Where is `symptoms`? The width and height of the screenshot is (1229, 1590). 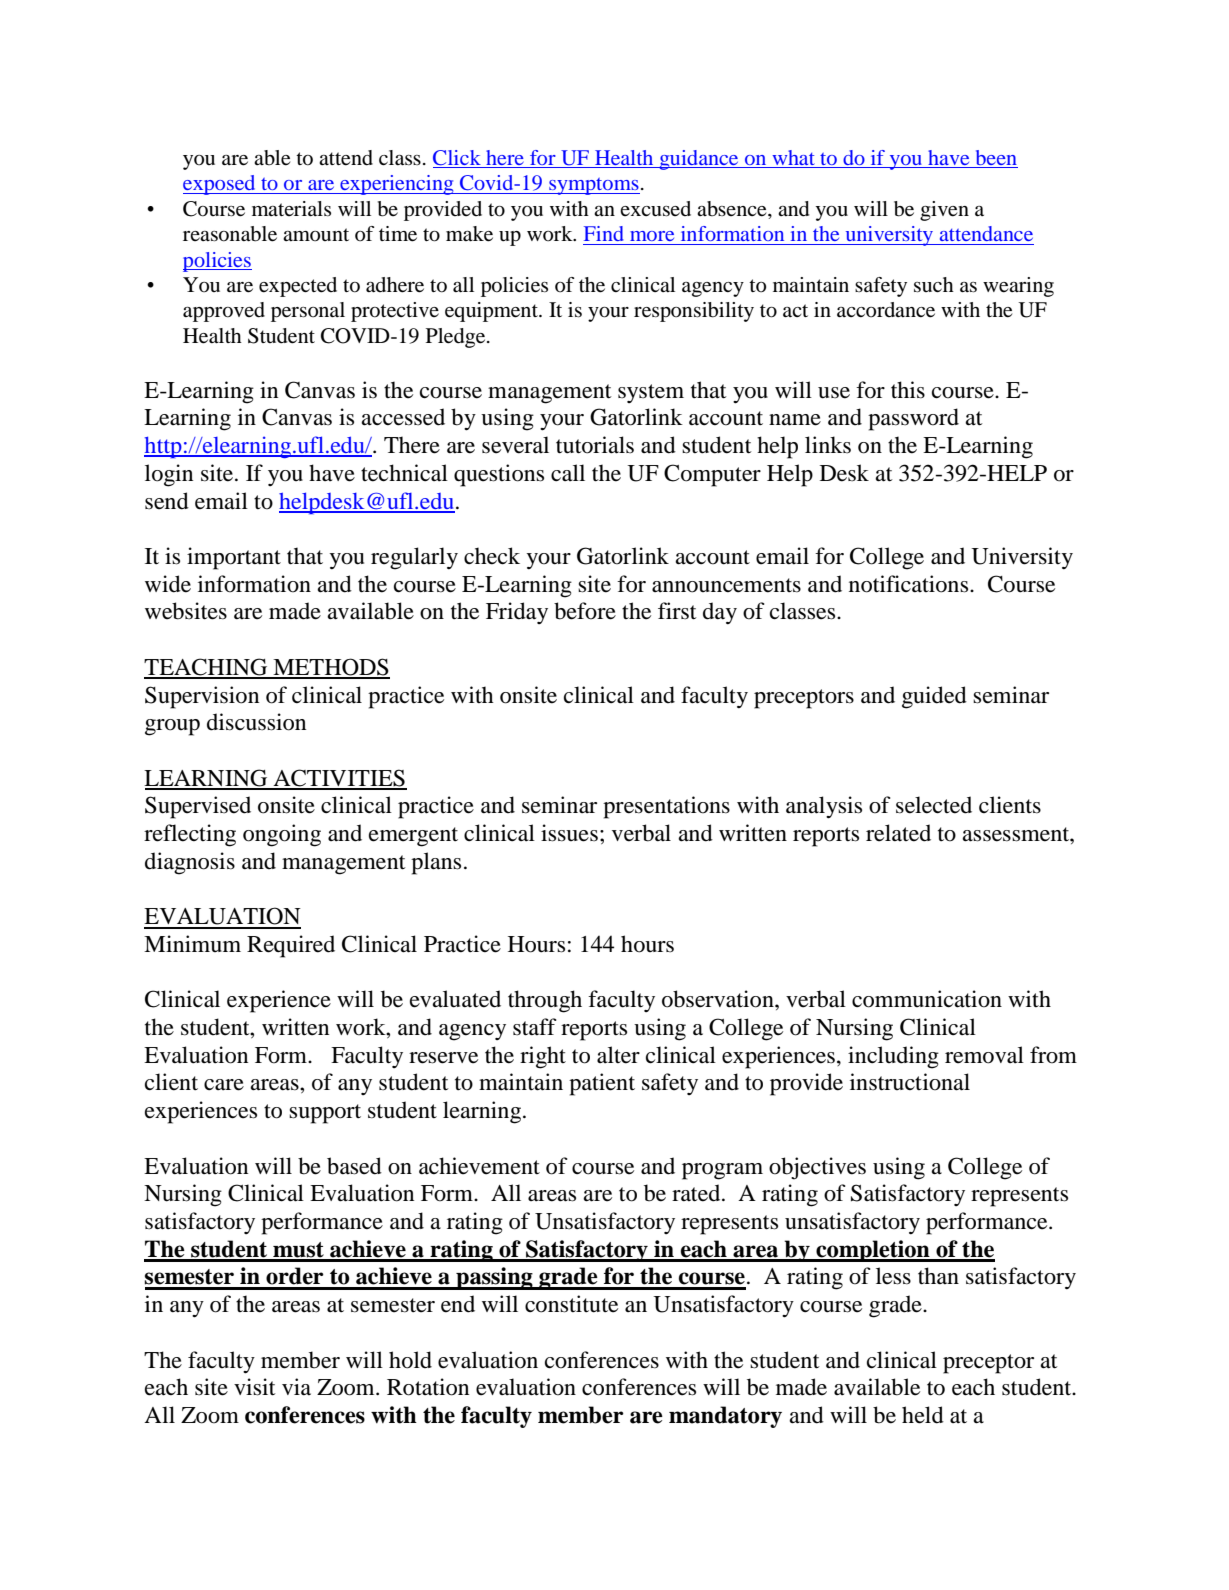 symptoms is located at coordinates (593, 186).
